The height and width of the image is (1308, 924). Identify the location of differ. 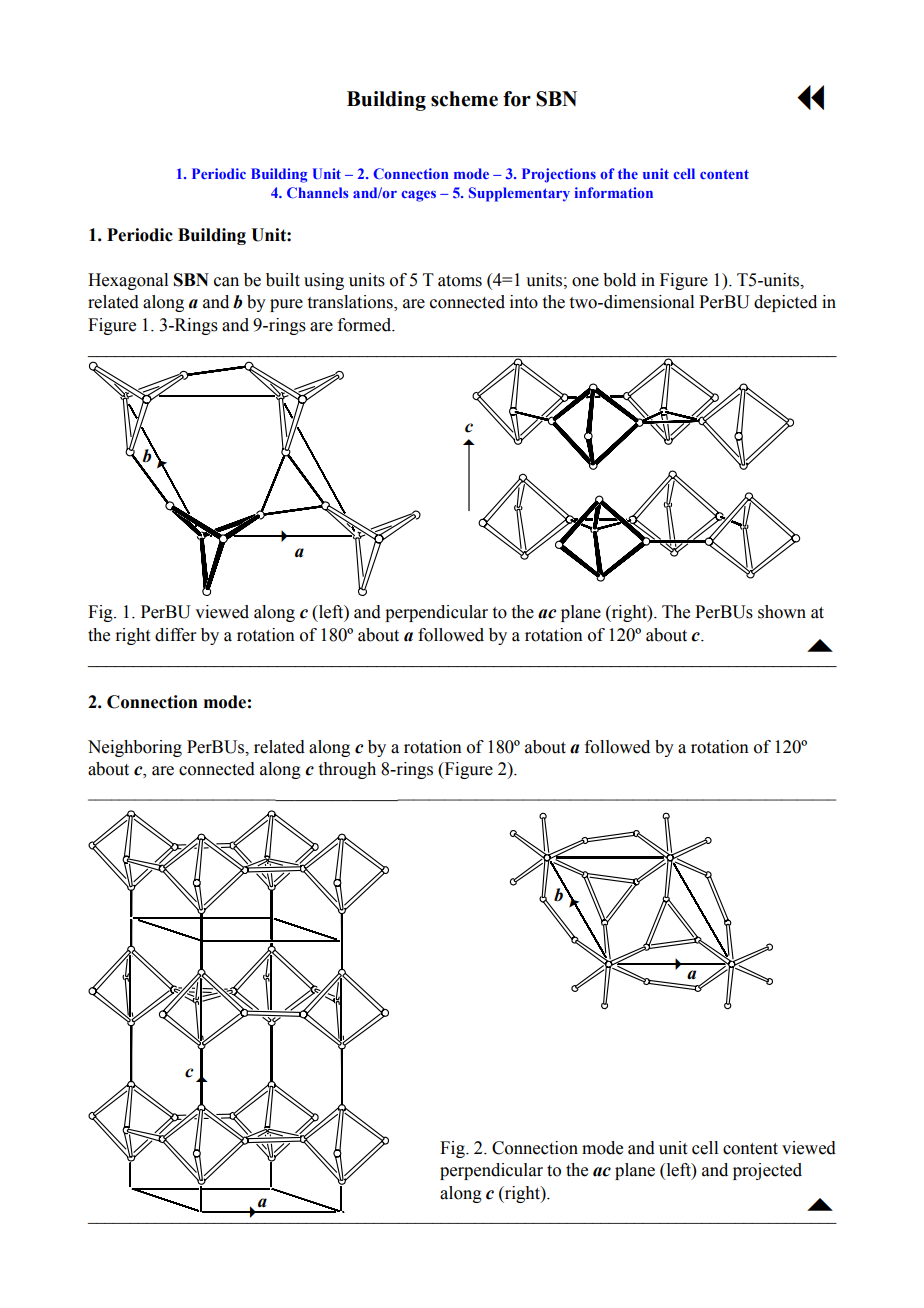
(176, 635).
